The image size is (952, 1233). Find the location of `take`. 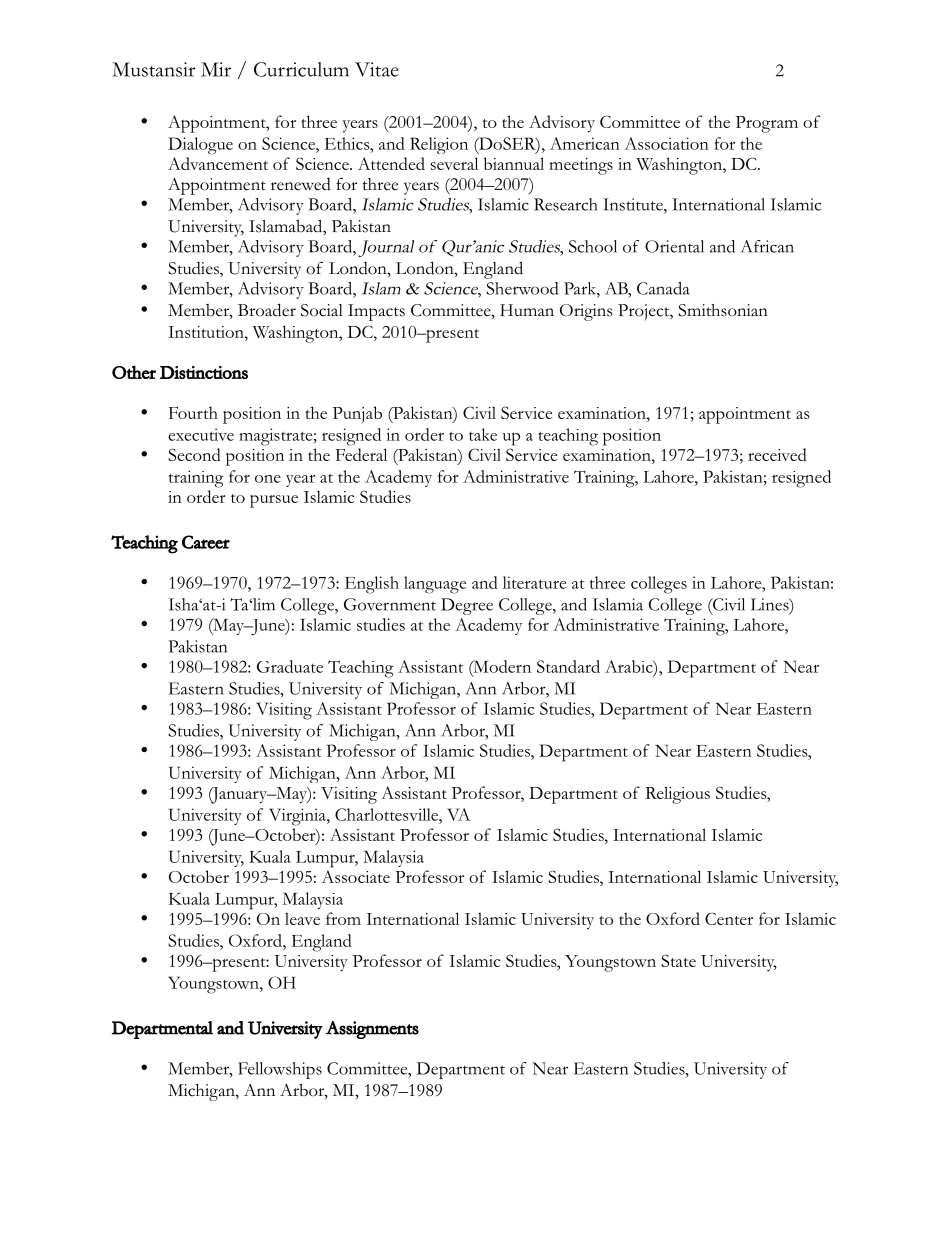

take is located at coordinates (483, 434).
